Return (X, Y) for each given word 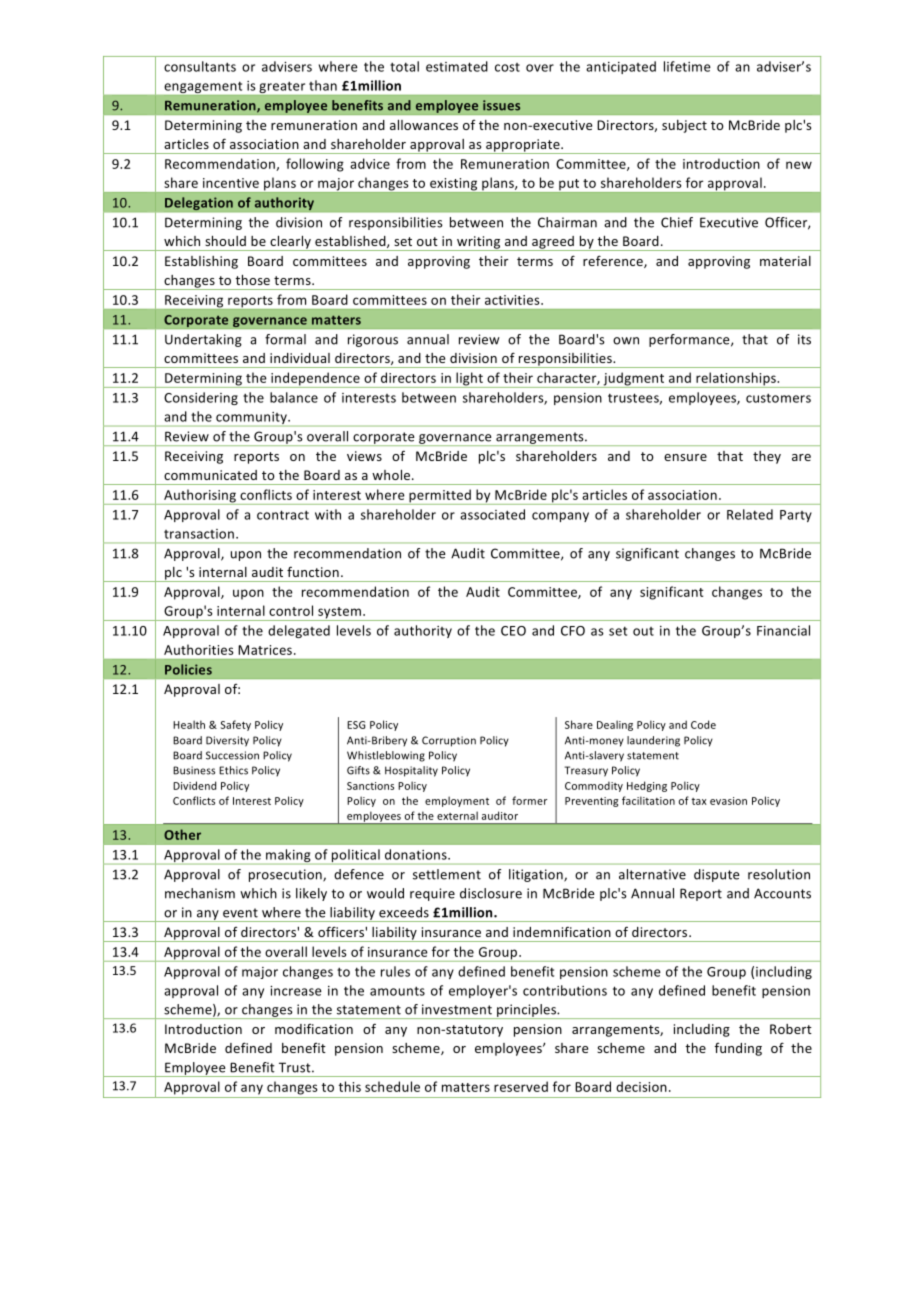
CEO (513, 631)
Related (750, 514)
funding (738, 1049)
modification (314, 1029)
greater (282, 89)
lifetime (687, 66)
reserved (521, 1086)
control (291, 610)
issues (501, 105)
